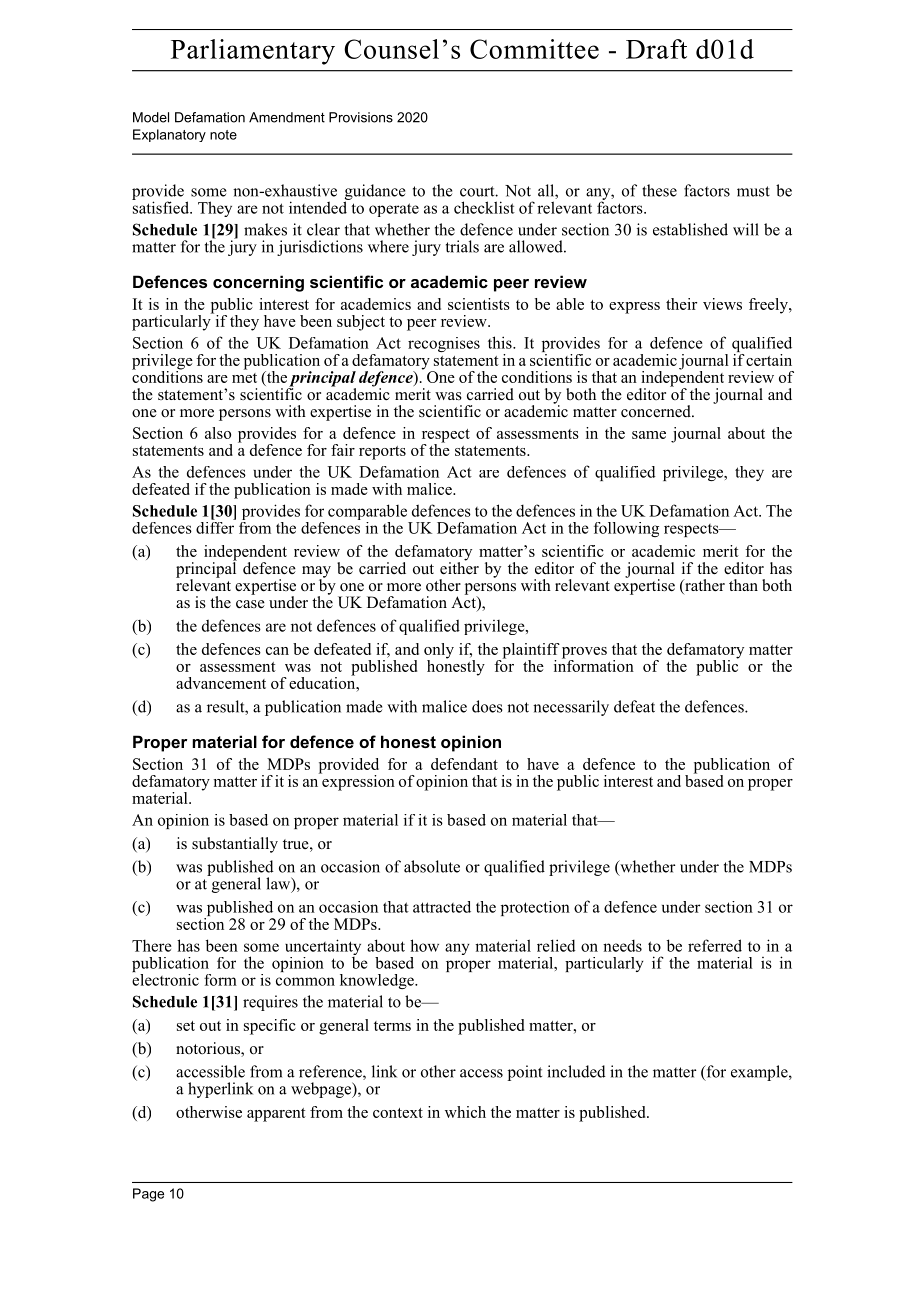  Describe the element at coordinates (681, 304) in the page. I see `their` at that location.
